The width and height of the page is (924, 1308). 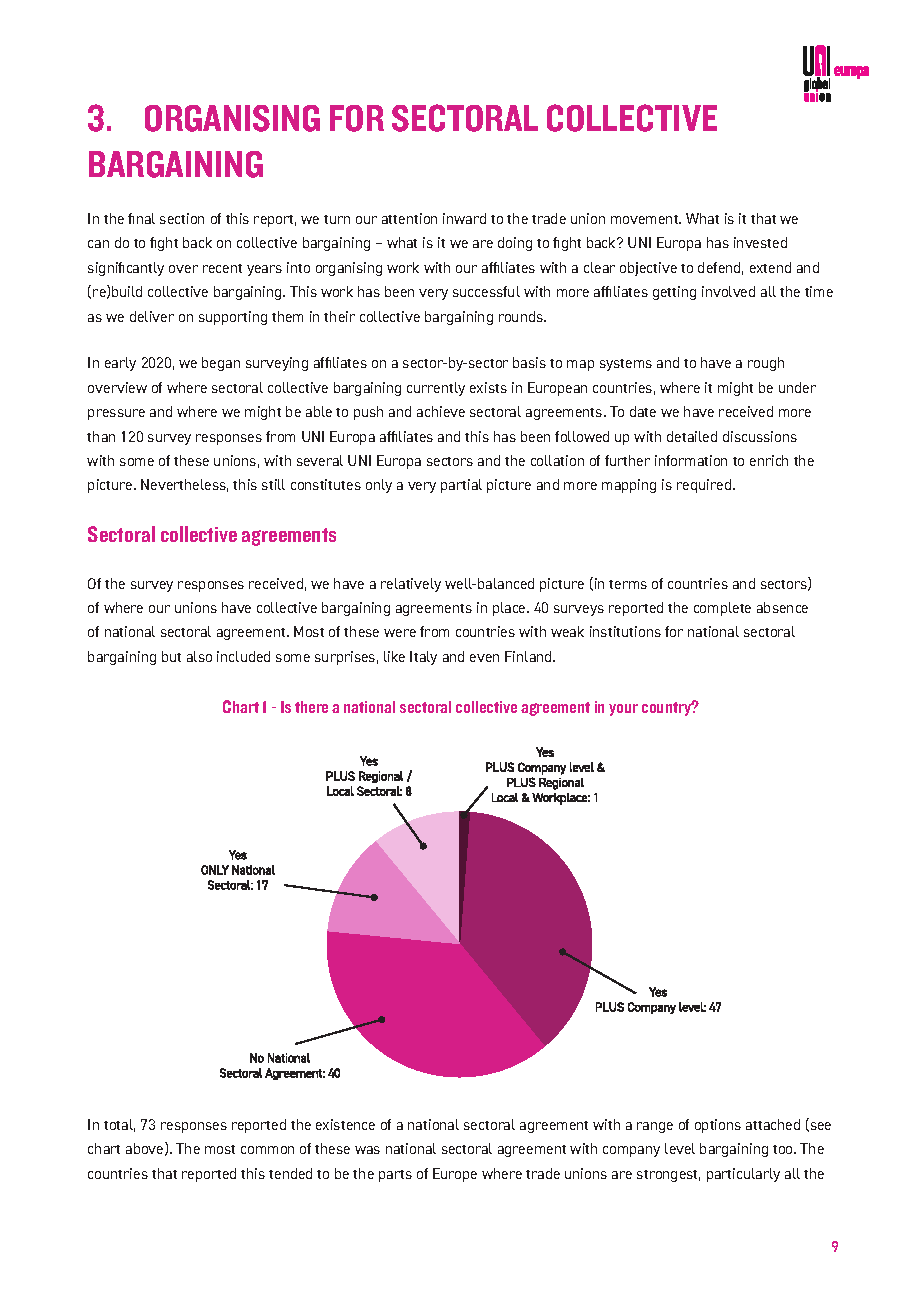 I want to click on invested, so click(x=760, y=242).
